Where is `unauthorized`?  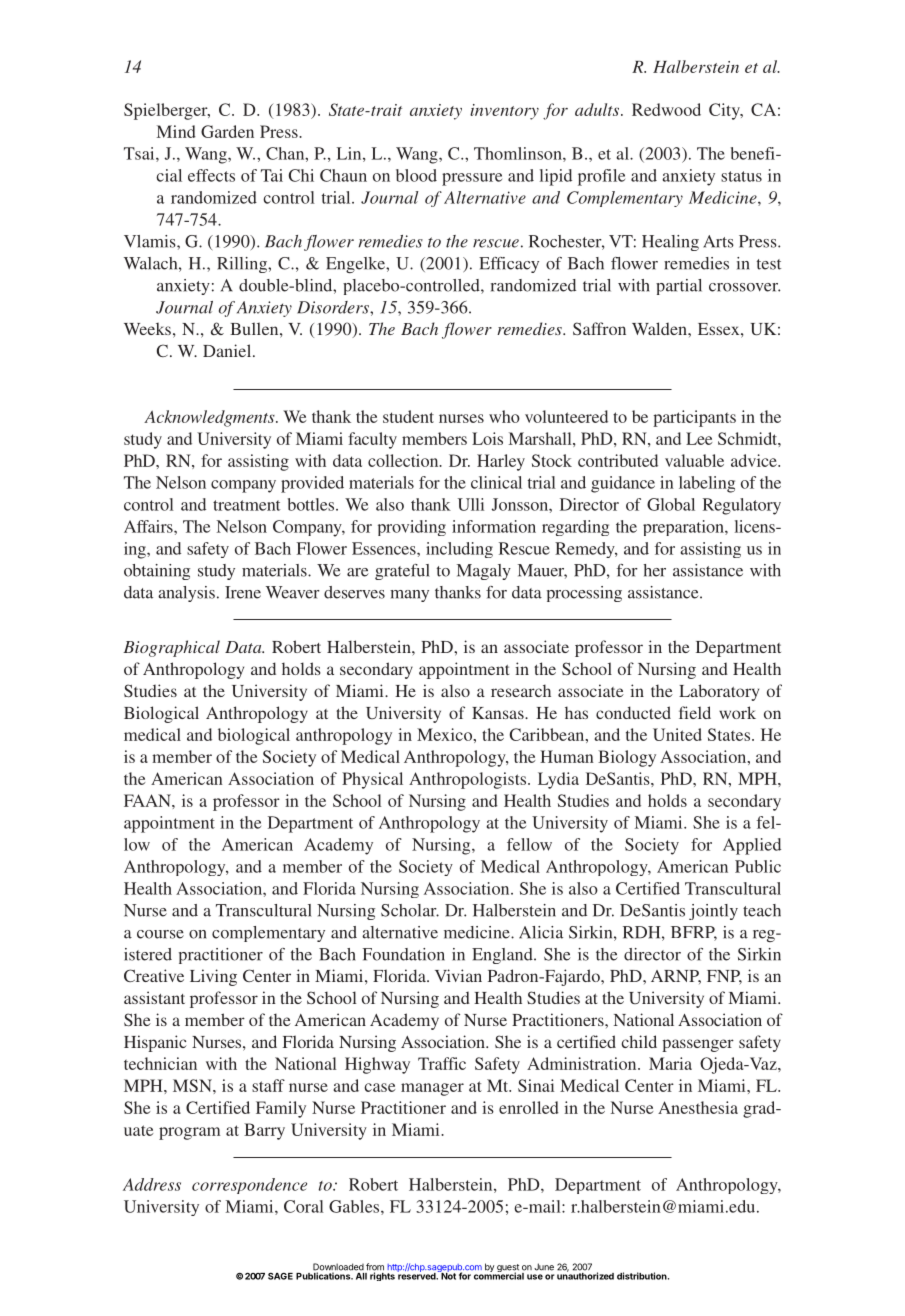 unauthorized is located at coordinates (585, 1275).
